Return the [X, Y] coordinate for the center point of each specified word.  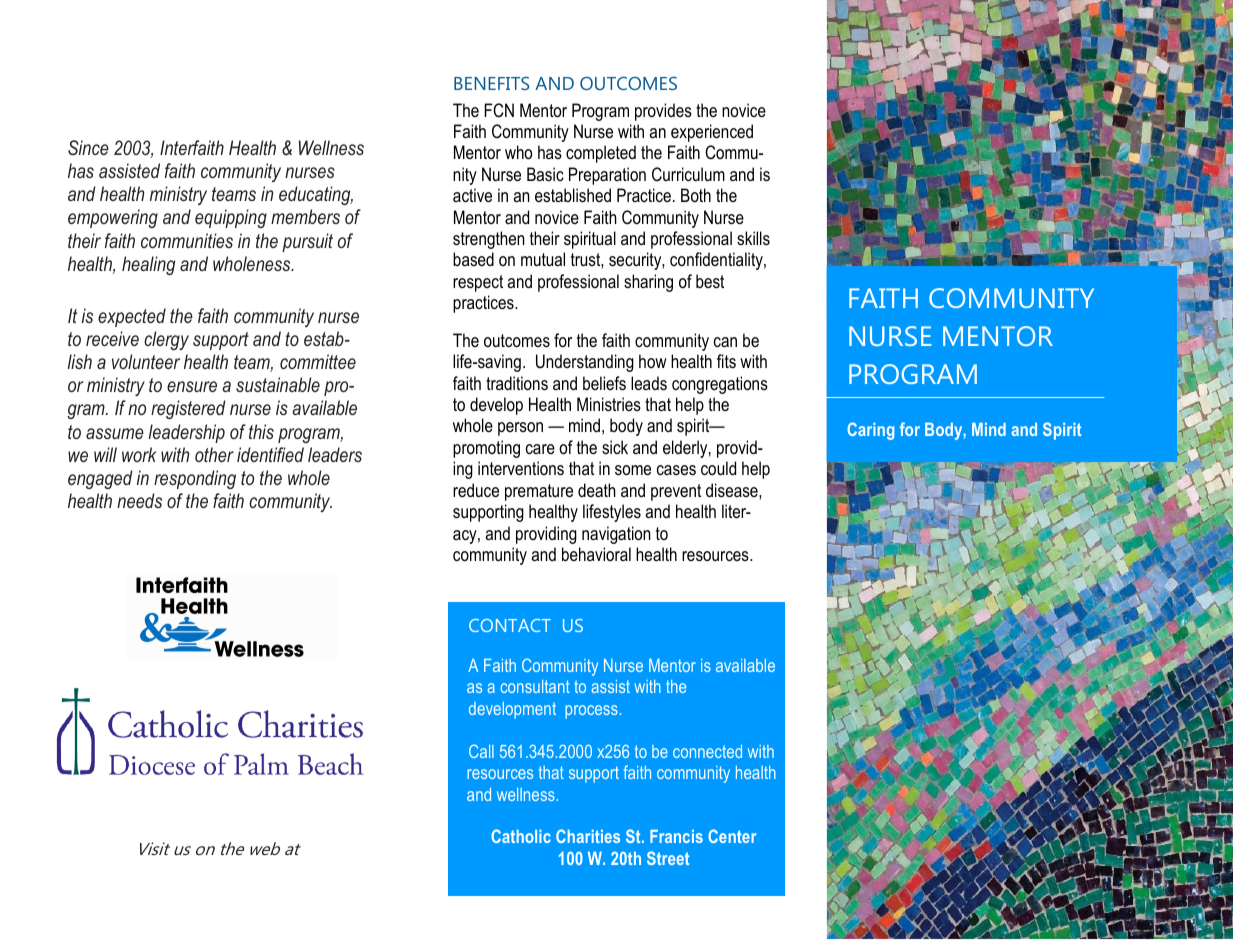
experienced [712, 133]
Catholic [521, 836]
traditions [517, 383]
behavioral [596, 554]
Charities [588, 836]
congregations [720, 385]
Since [88, 147]
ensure [192, 386]
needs [139, 500]
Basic [545, 174]
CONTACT [510, 625]
